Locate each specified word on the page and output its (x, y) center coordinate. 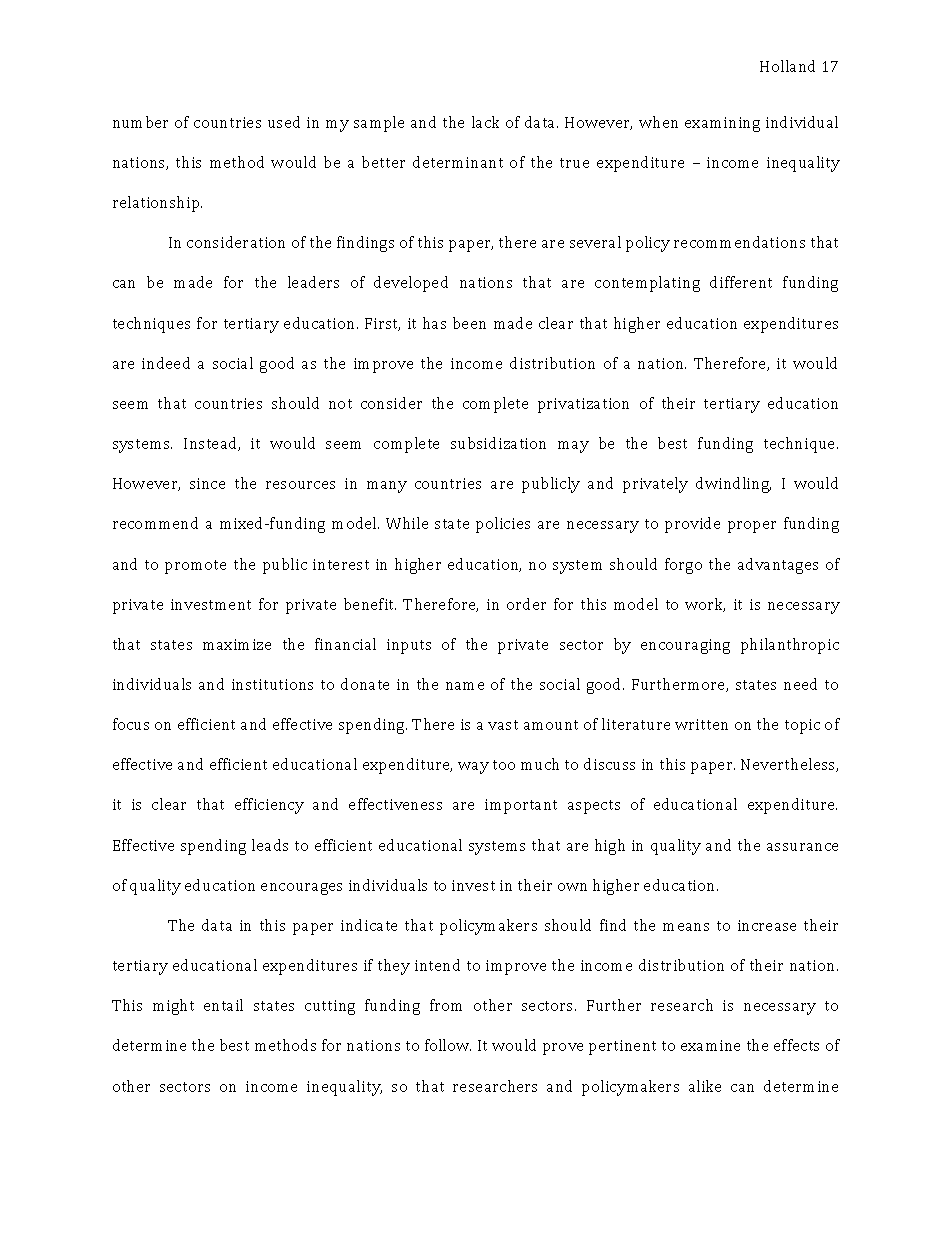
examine (710, 1045)
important (521, 806)
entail (223, 1005)
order (526, 604)
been (469, 323)
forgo (683, 566)
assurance (802, 847)
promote (195, 567)
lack (485, 122)
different (741, 282)
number (140, 122)
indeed (166, 363)
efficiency (269, 806)
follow (448, 1045)
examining (722, 124)
